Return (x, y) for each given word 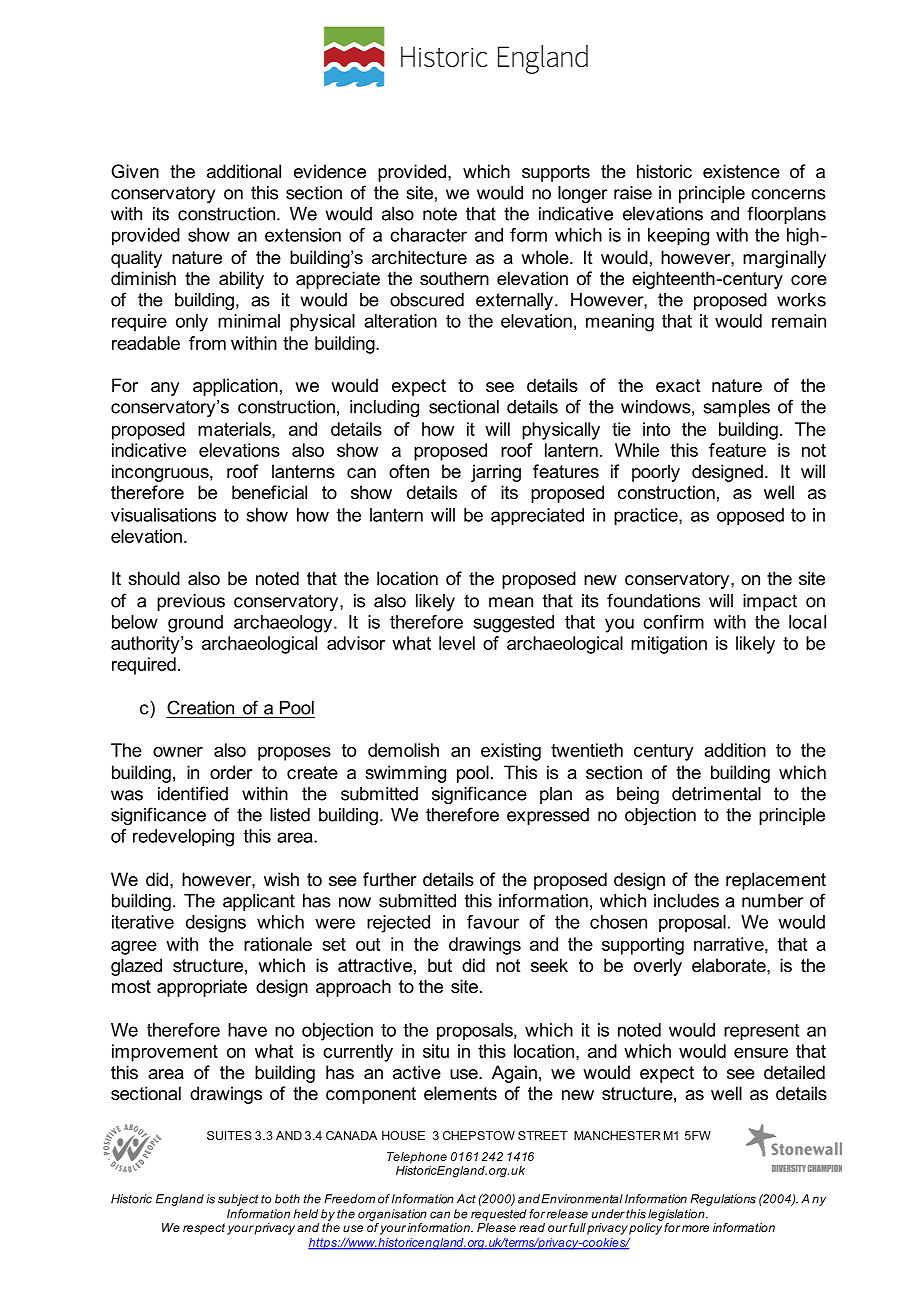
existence (741, 171)
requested (499, 1215)
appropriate (202, 988)
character (428, 235)
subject (238, 1200)
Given (135, 171)
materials (235, 429)
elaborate (730, 965)
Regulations (723, 1200)
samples (736, 408)
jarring (496, 473)
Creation (200, 707)
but (440, 965)
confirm (673, 622)
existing (511, 752)
